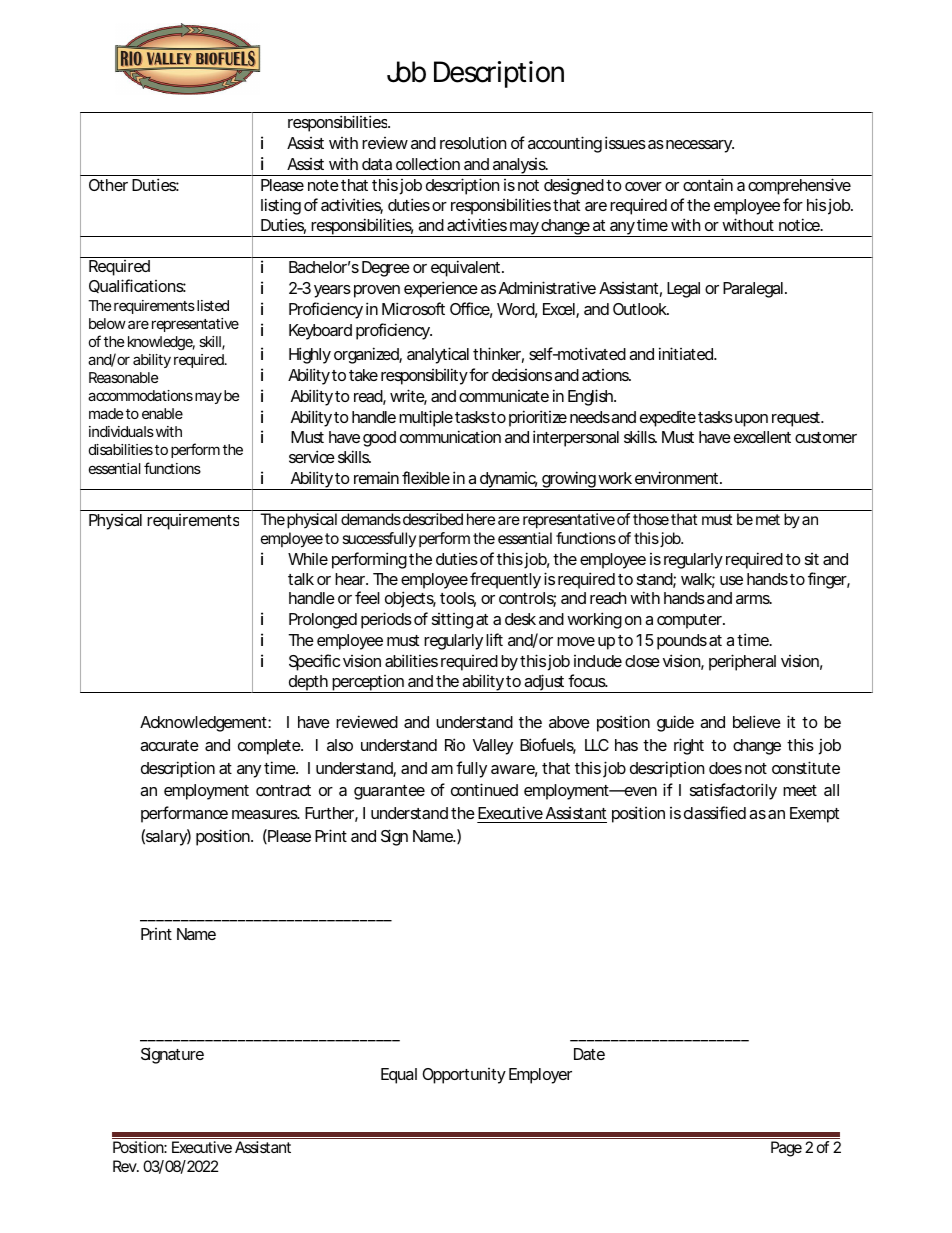 This document has height=1233, width=952. What do you see at coordinates (108, 185) in the document?
I see `Other` at bounding box center [108, 185].
